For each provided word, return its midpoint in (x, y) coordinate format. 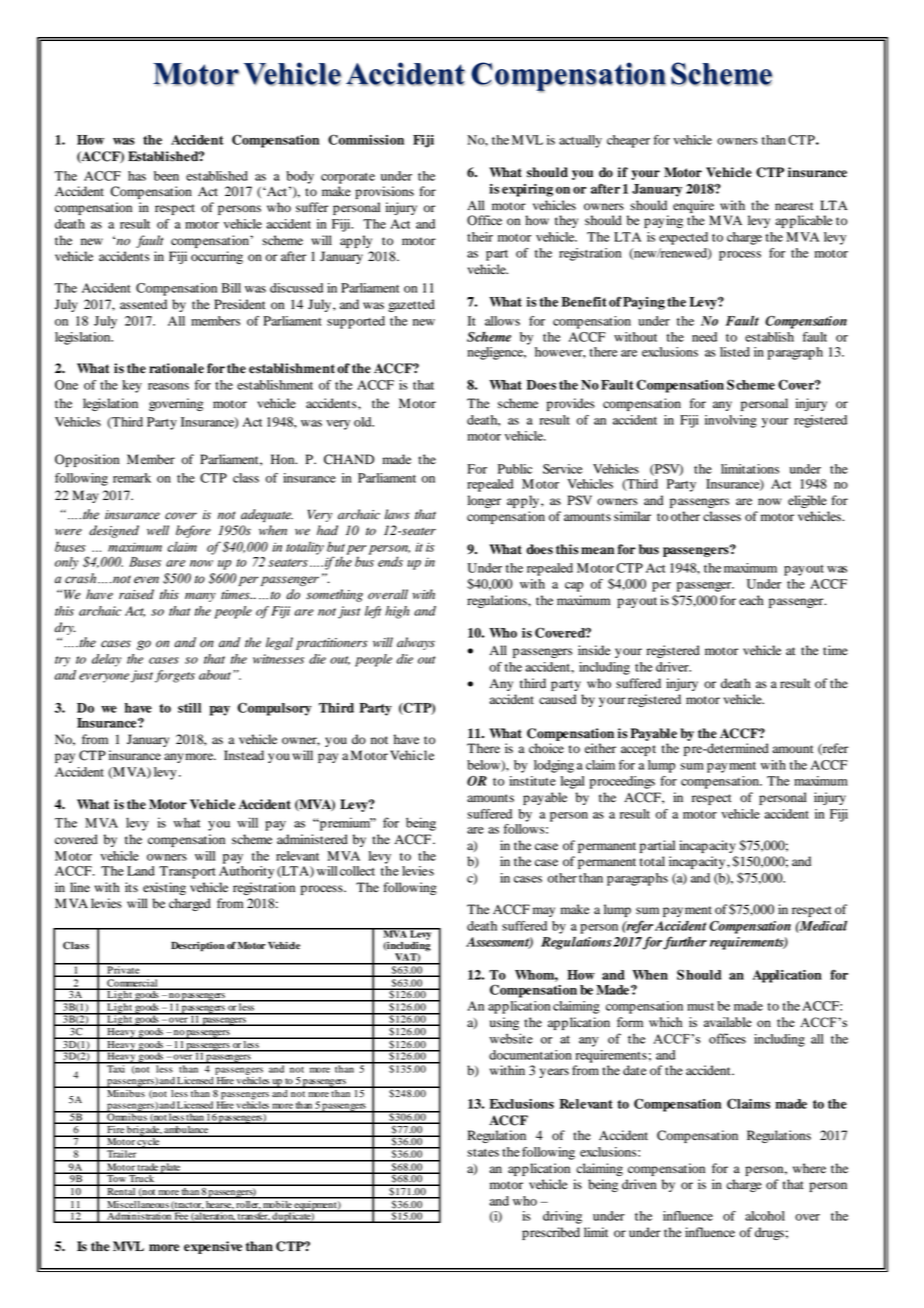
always (416, 643)
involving (731, 421)
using (504, 1023)
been (166, 176)
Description (198, 946)
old (364, 422)
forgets (175, 676)
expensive (213, 1247)
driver (673, 667)
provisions (384, 192)
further (685, 943)
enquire (693, 206)
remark (132, 478)
